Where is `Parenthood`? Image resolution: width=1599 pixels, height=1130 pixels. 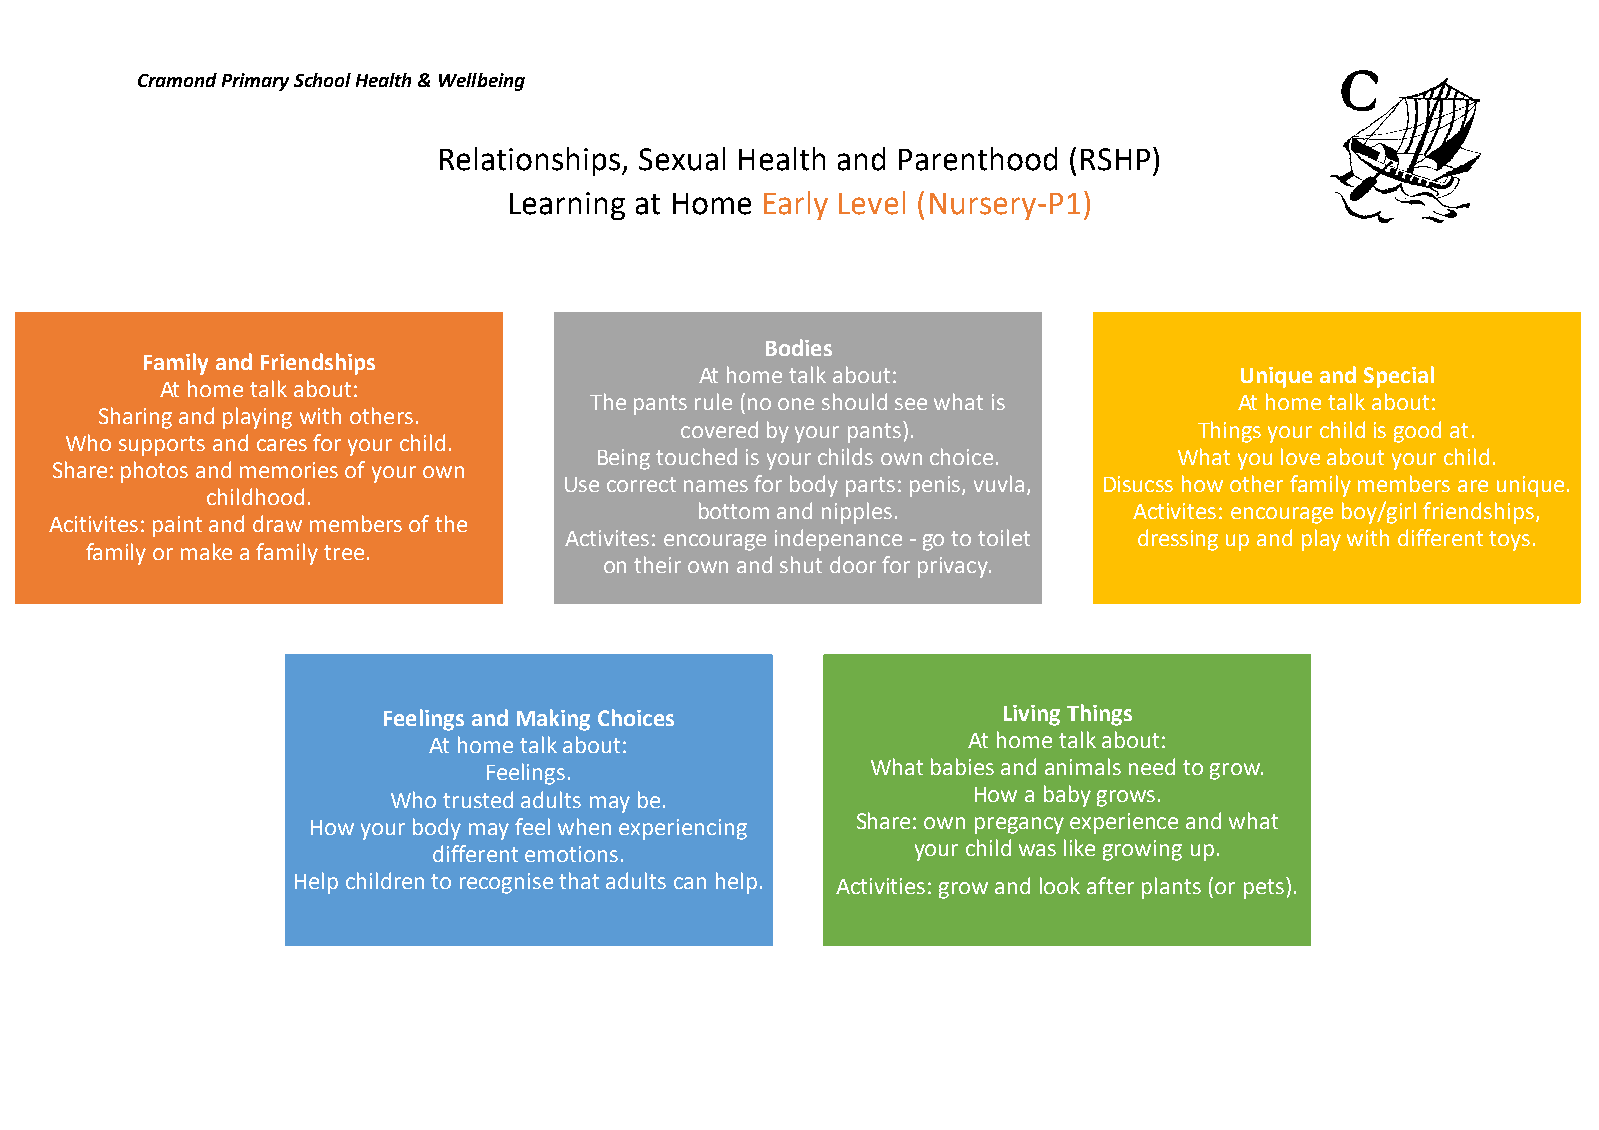
Parenthood is located at coordinates (978, 159).
